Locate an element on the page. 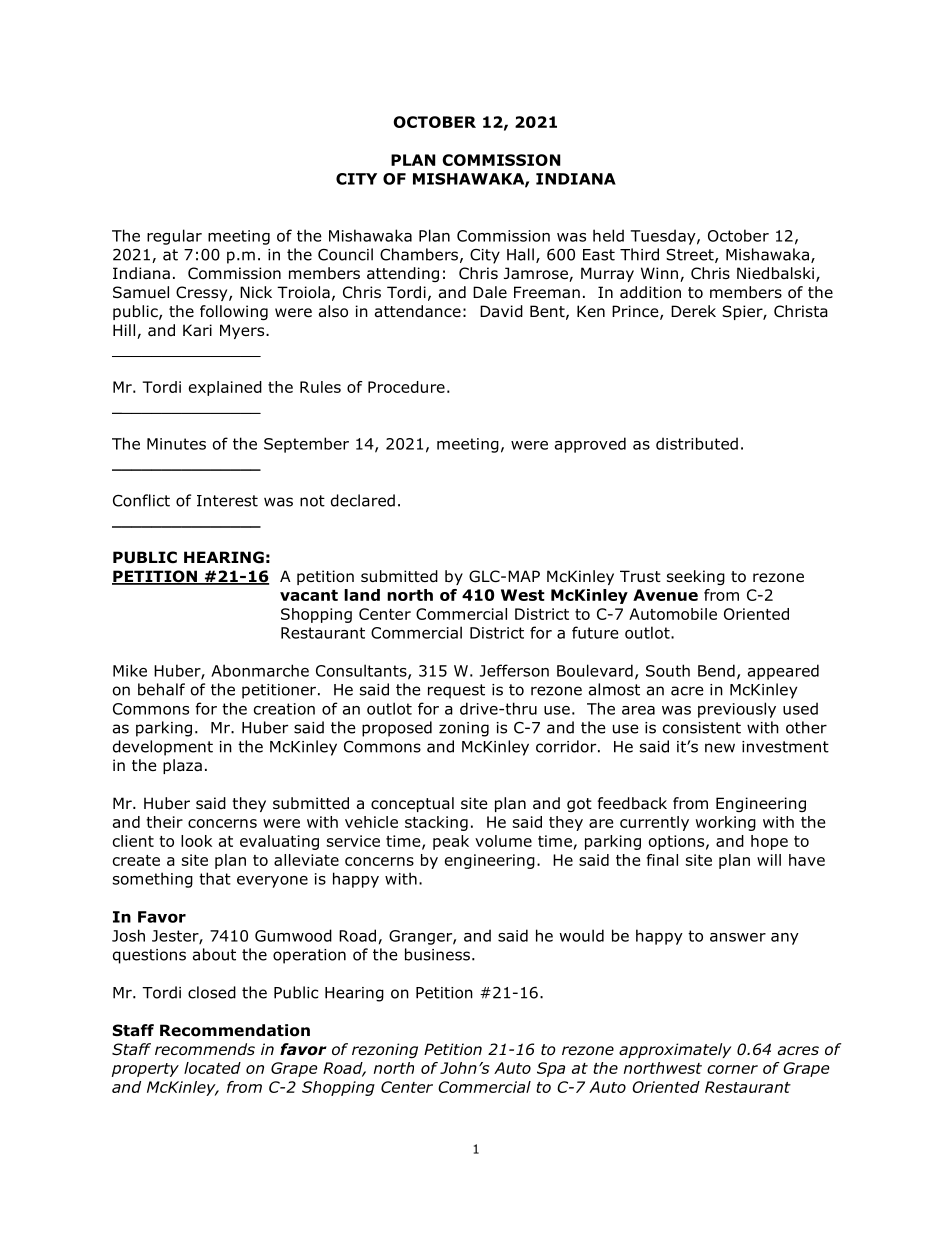 This document has height=1233, width=952. Winn is located at coordinates (659, 273).
